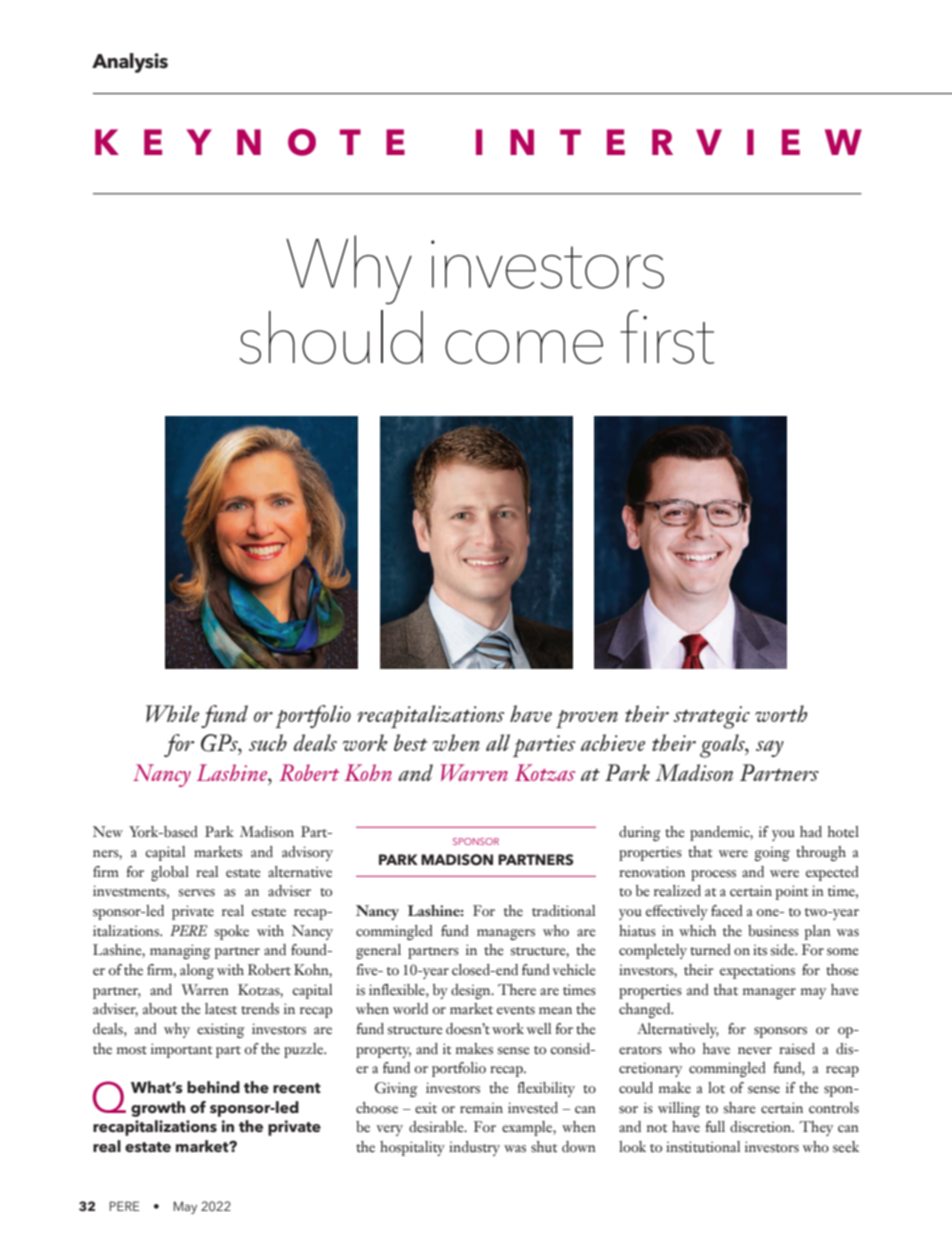 The image size is (952, 1255). I want to click on should, so click(331, 337).
